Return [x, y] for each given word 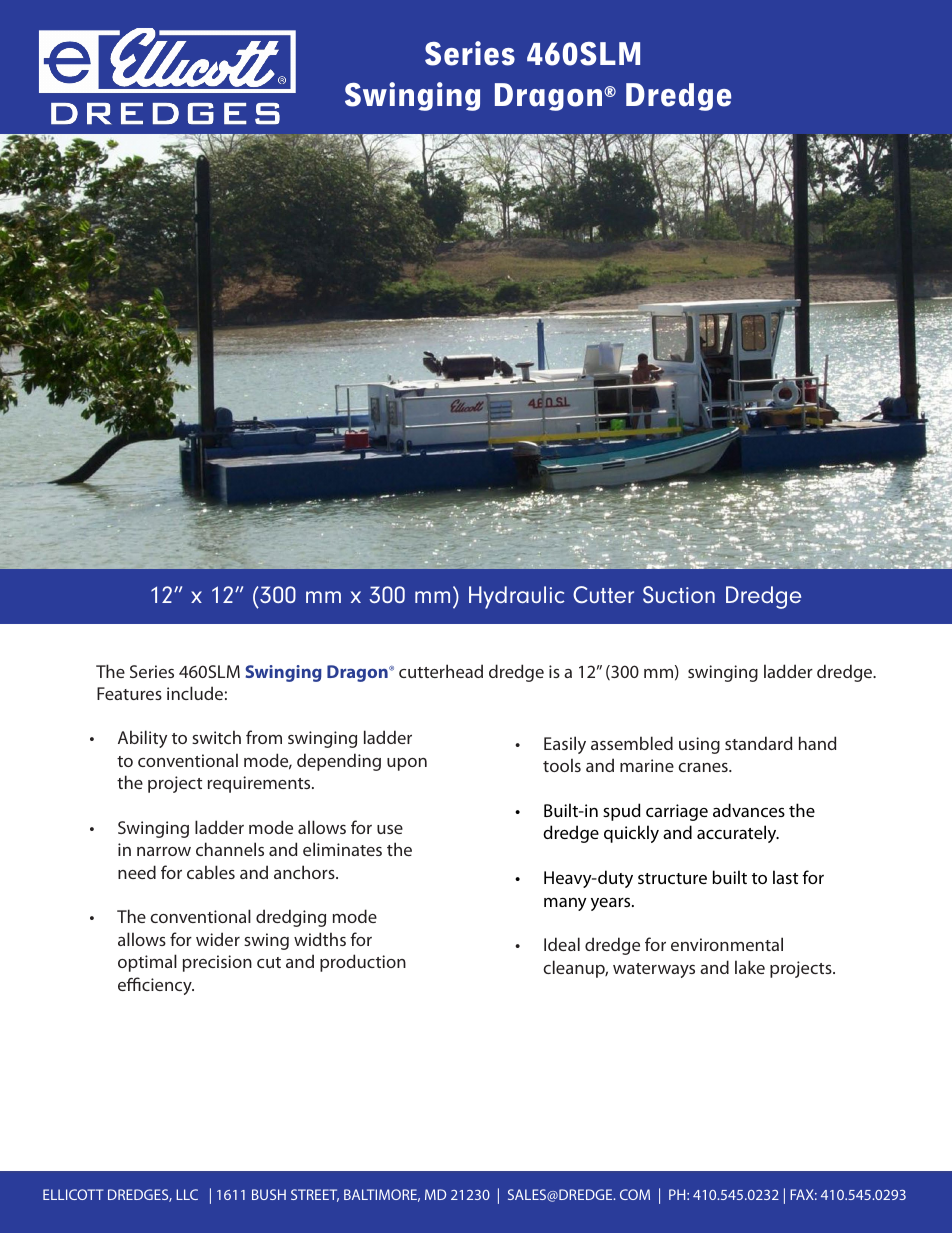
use [390, 829]
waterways [654, 970]
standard [758, 743]
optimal [147, 963]
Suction [679, 594]
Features [129, 693]
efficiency [156, 986]
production [363, 963]
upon [407, 764]
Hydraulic [517, 597]
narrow [164, 851]
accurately [738, 834]
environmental [727, 944]
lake [750, 967]
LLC [187, 1194]
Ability [142, 739]
